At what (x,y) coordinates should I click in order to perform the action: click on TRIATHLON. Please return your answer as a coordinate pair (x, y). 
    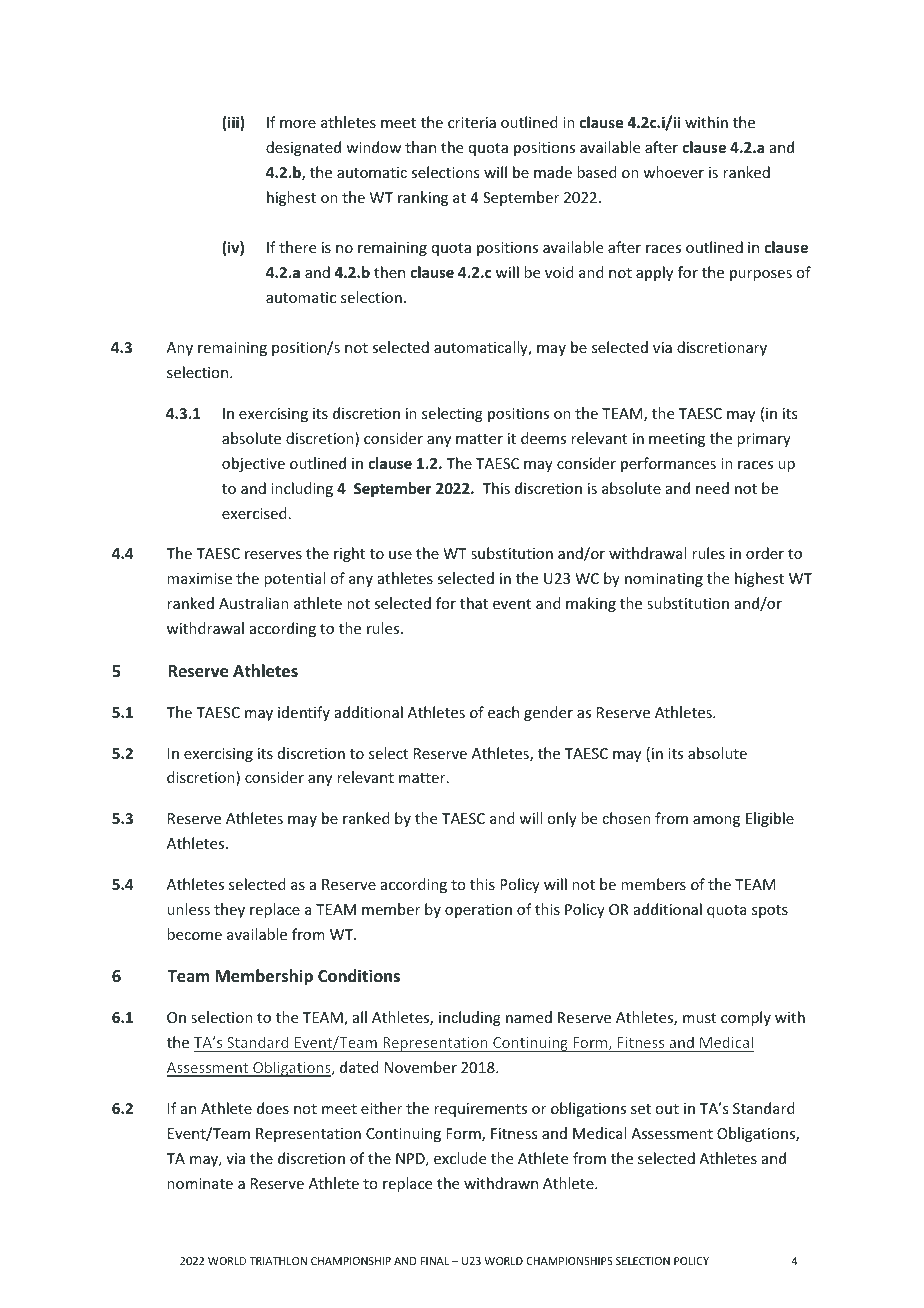
    Looking at the image, I should click on (278, 1261).
